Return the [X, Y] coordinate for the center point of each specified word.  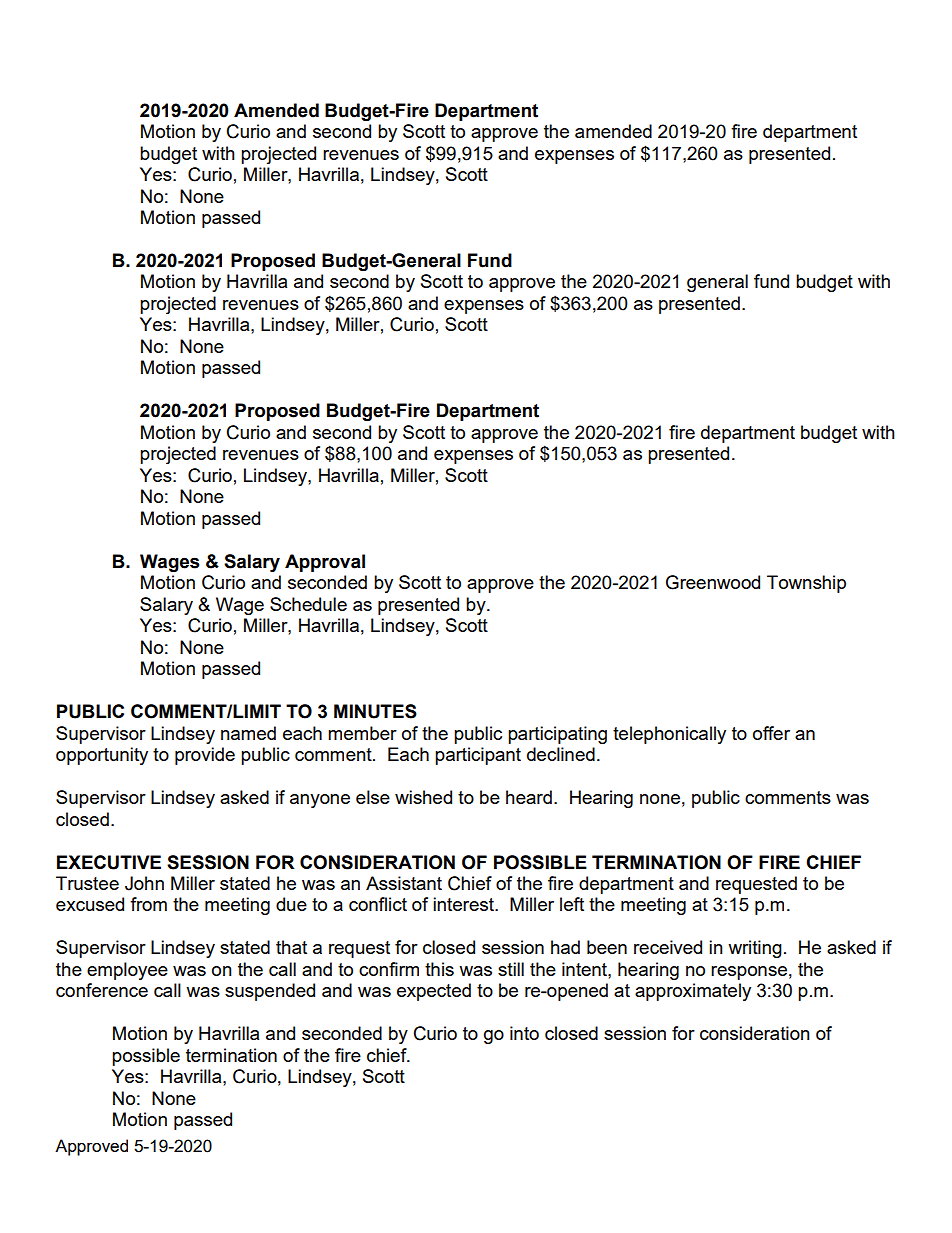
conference [102, 990]
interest [464, 904]
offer [771, 733]
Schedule [308, 604]
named [248, 733]
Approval [325, 563]
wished [423, 797]
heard [529, 797]
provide [205, 756]
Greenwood [713, 582]
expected [434, 992]
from [148, 904]
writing [755, 949]
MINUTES [375, 711]
